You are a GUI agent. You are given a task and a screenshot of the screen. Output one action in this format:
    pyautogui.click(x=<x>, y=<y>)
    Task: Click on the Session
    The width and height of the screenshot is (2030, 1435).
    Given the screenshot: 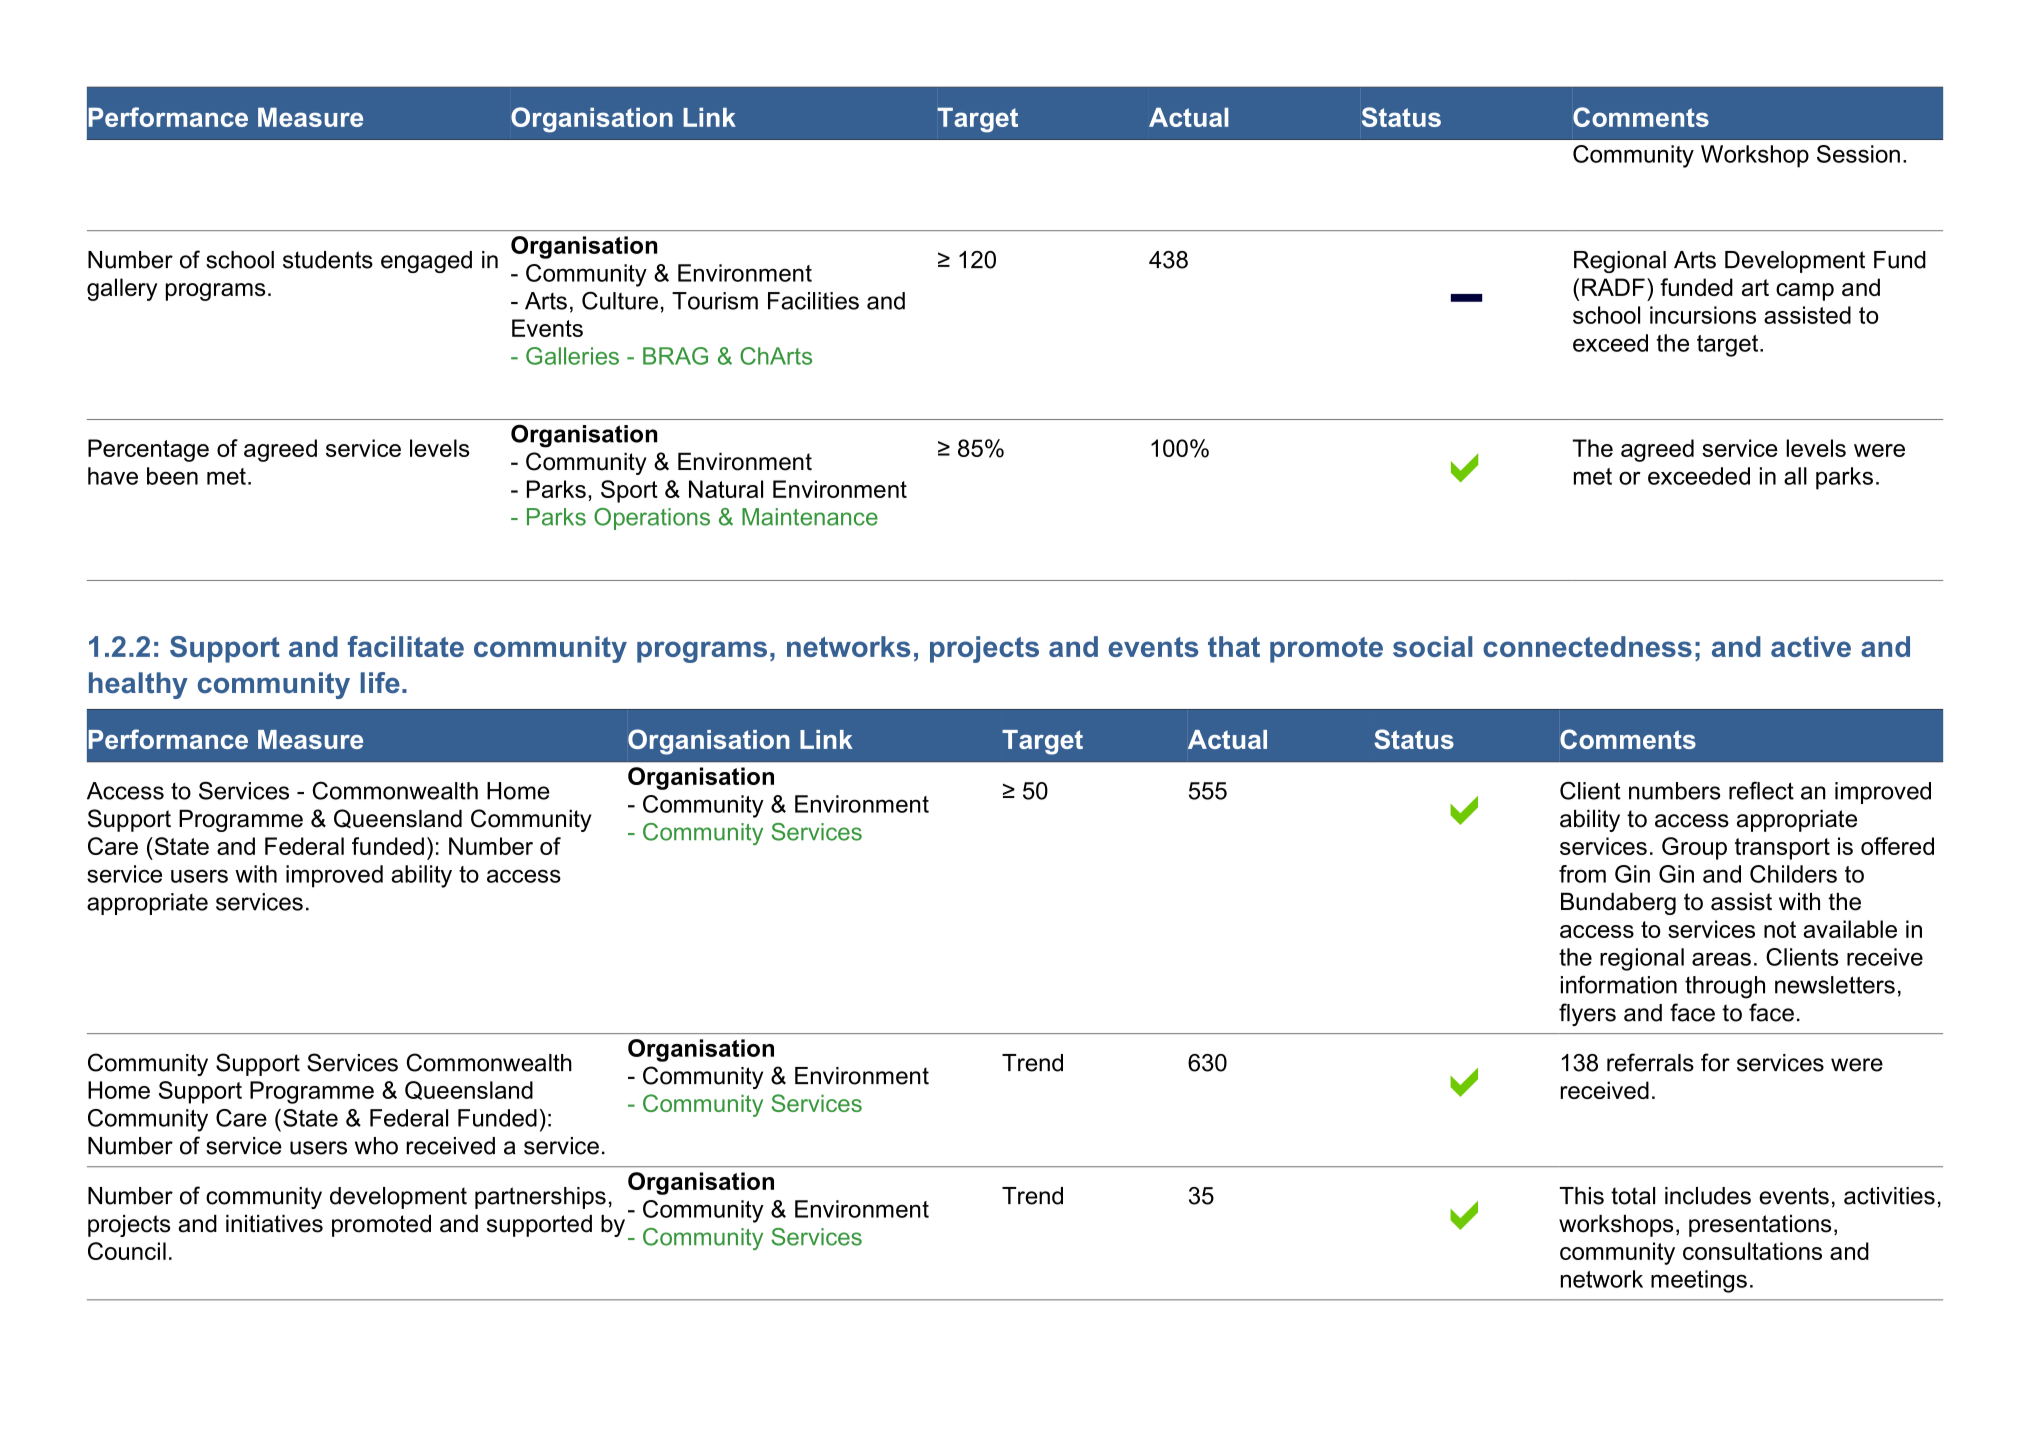 What is the action you would take?
    pyautogui.click(x=1858, y=154)
